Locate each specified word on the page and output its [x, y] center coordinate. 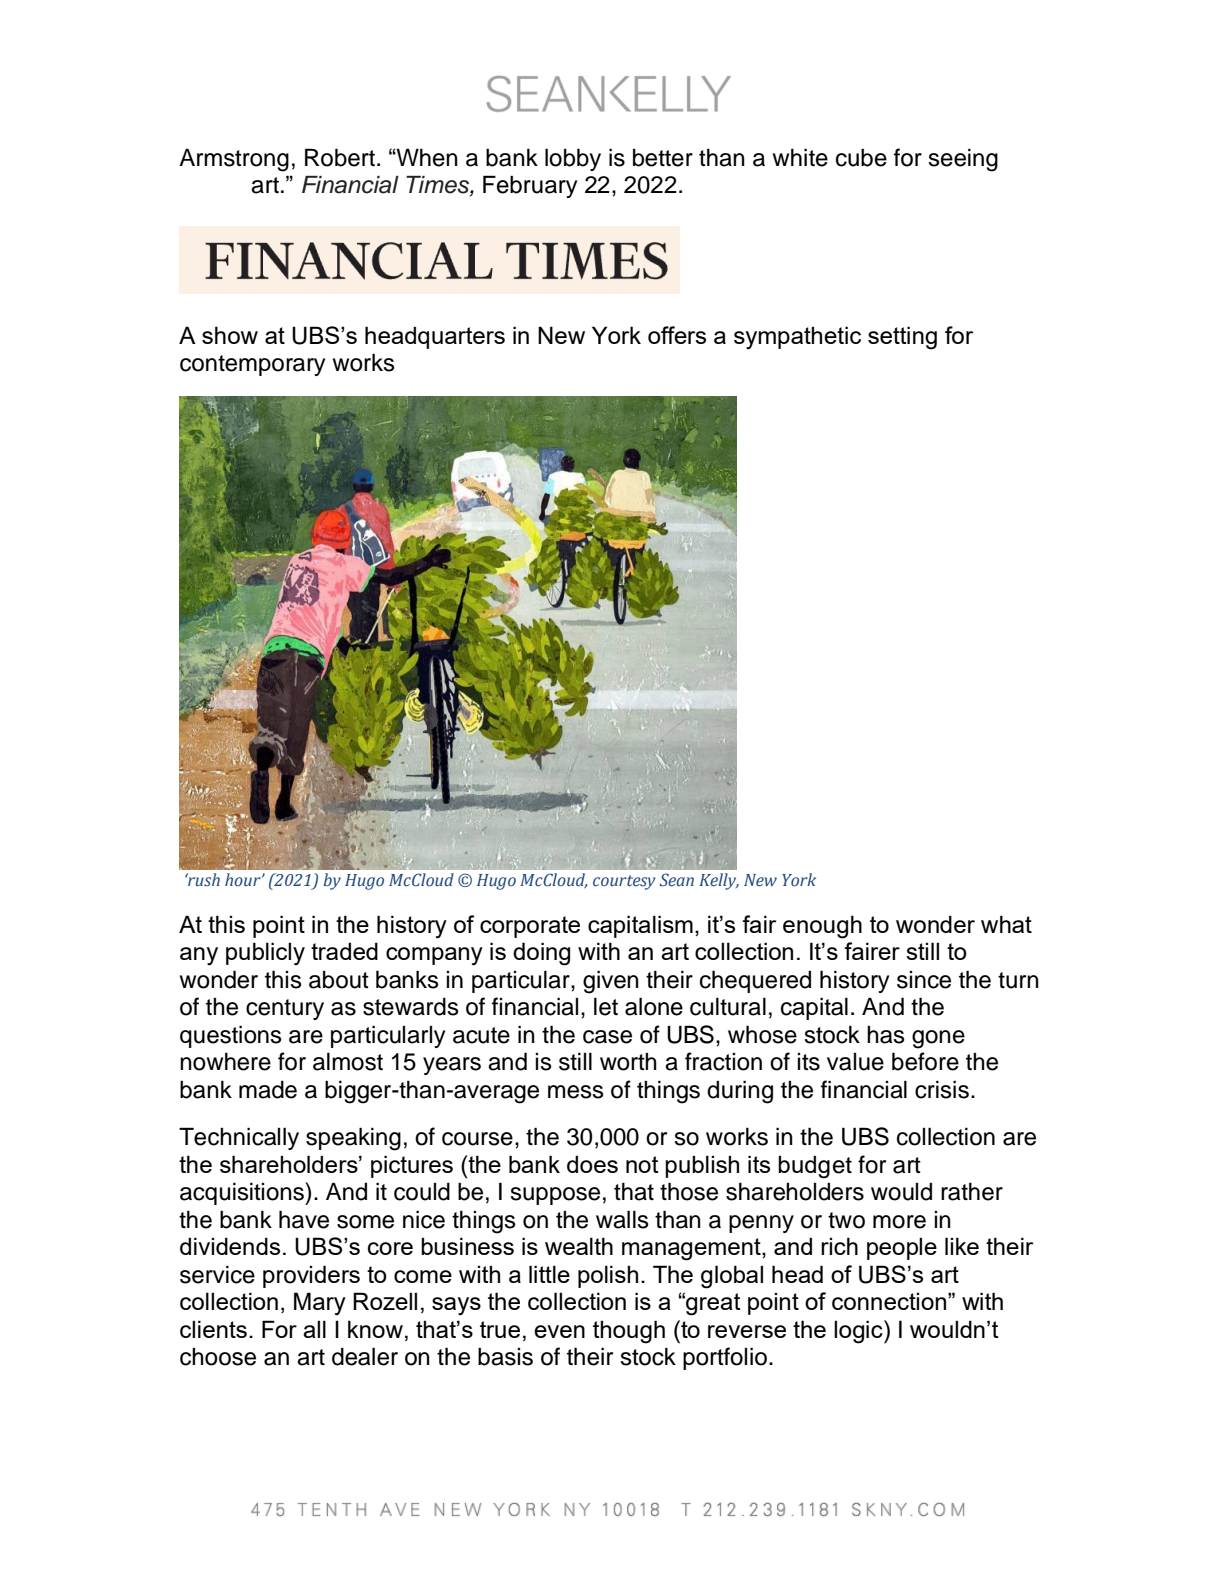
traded [344, 951]
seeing [963, 160]
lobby [573, 159]
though [629, 1332]
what [1006, 924]
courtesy [624, 882]
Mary [320, 1304]
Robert [340, 157]
